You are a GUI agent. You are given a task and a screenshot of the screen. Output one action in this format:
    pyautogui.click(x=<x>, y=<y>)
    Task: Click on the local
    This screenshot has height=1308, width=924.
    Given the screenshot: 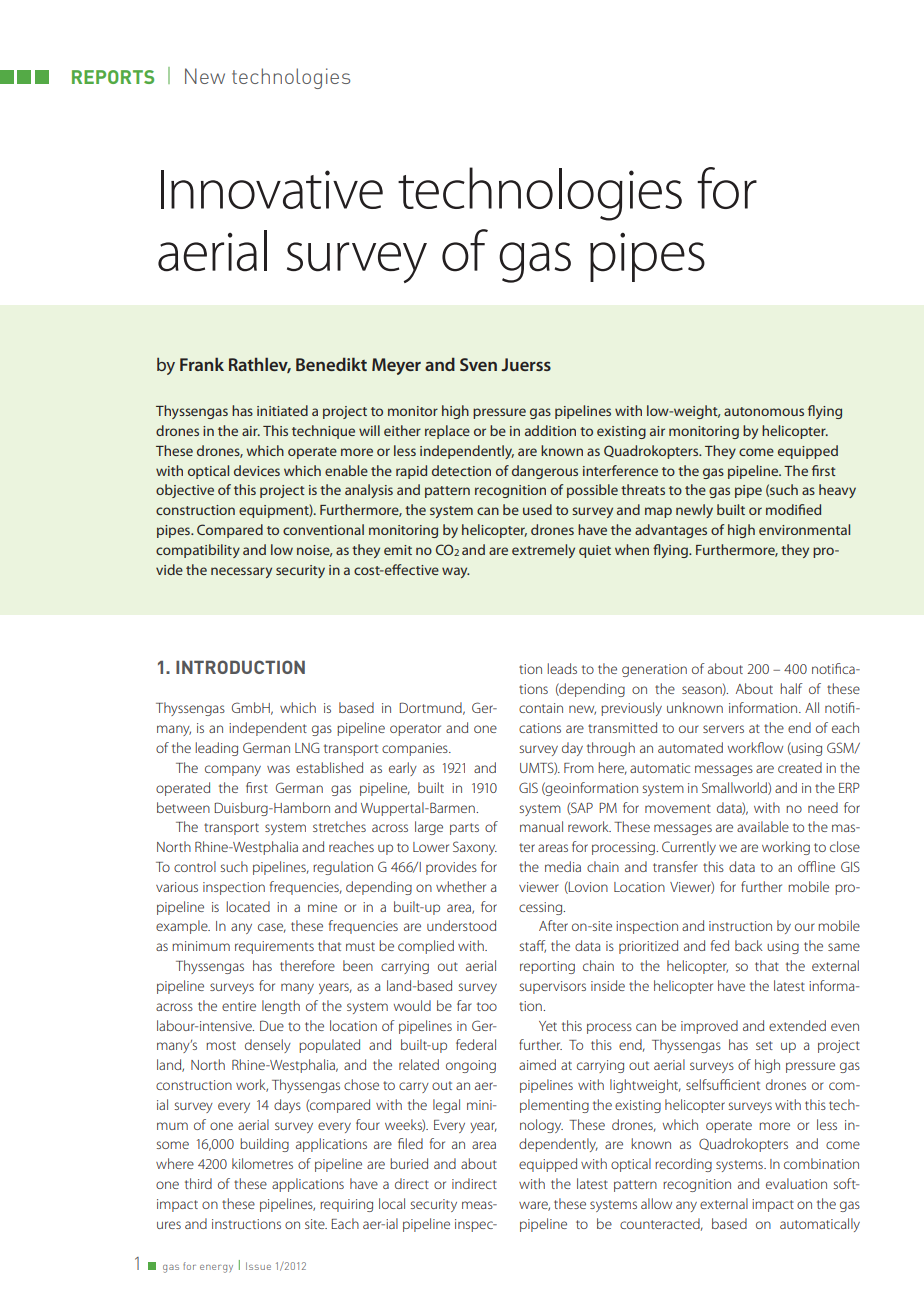 What is the action you would take?
    pyautogui.click(x=392, y=1203)
